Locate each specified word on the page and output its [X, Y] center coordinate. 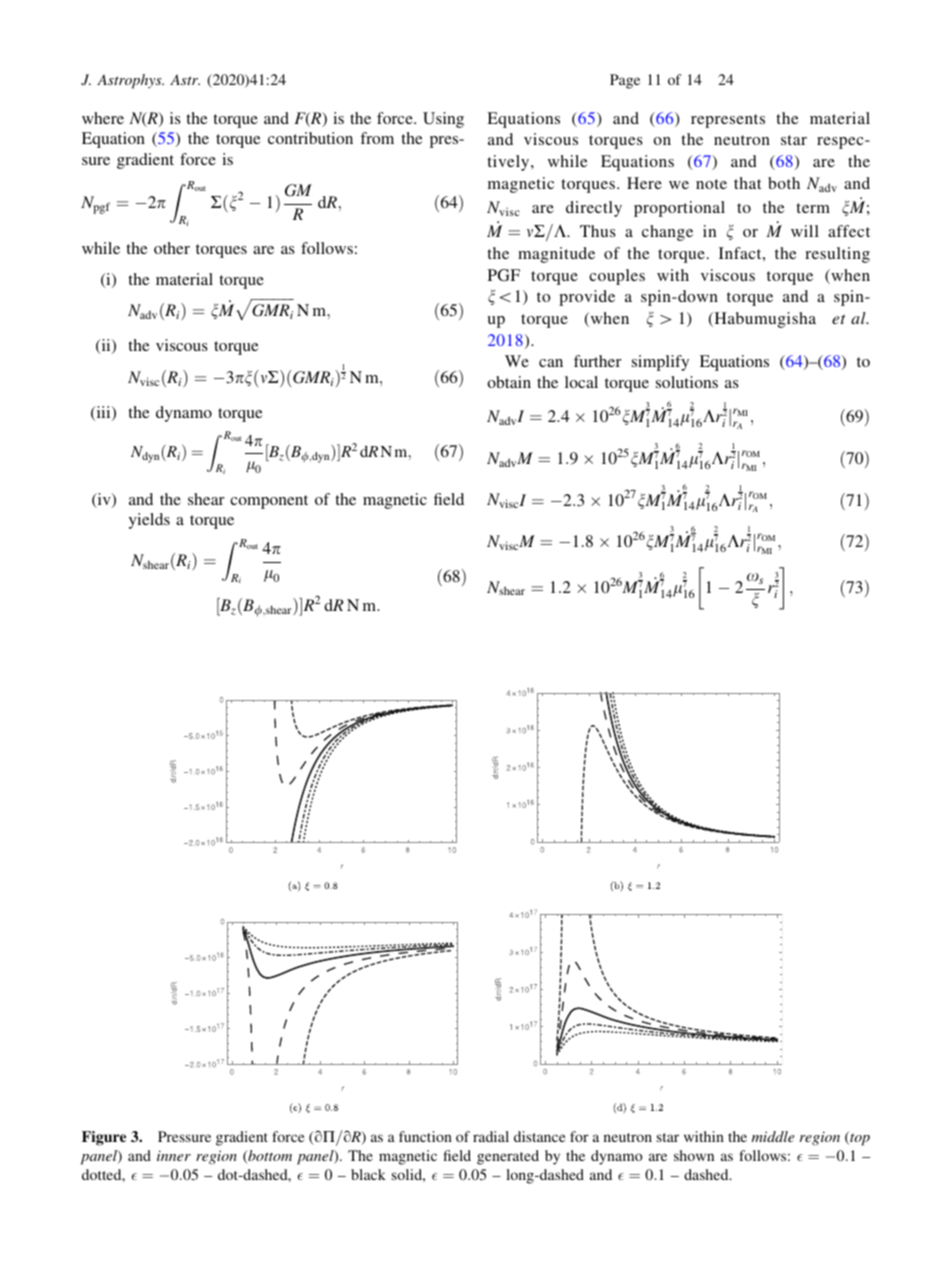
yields [149, 521]
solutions [687, 382]
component [269, 502]
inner [174, 1155]
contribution [310, 138]
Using [443, 120]
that [747, 183]
